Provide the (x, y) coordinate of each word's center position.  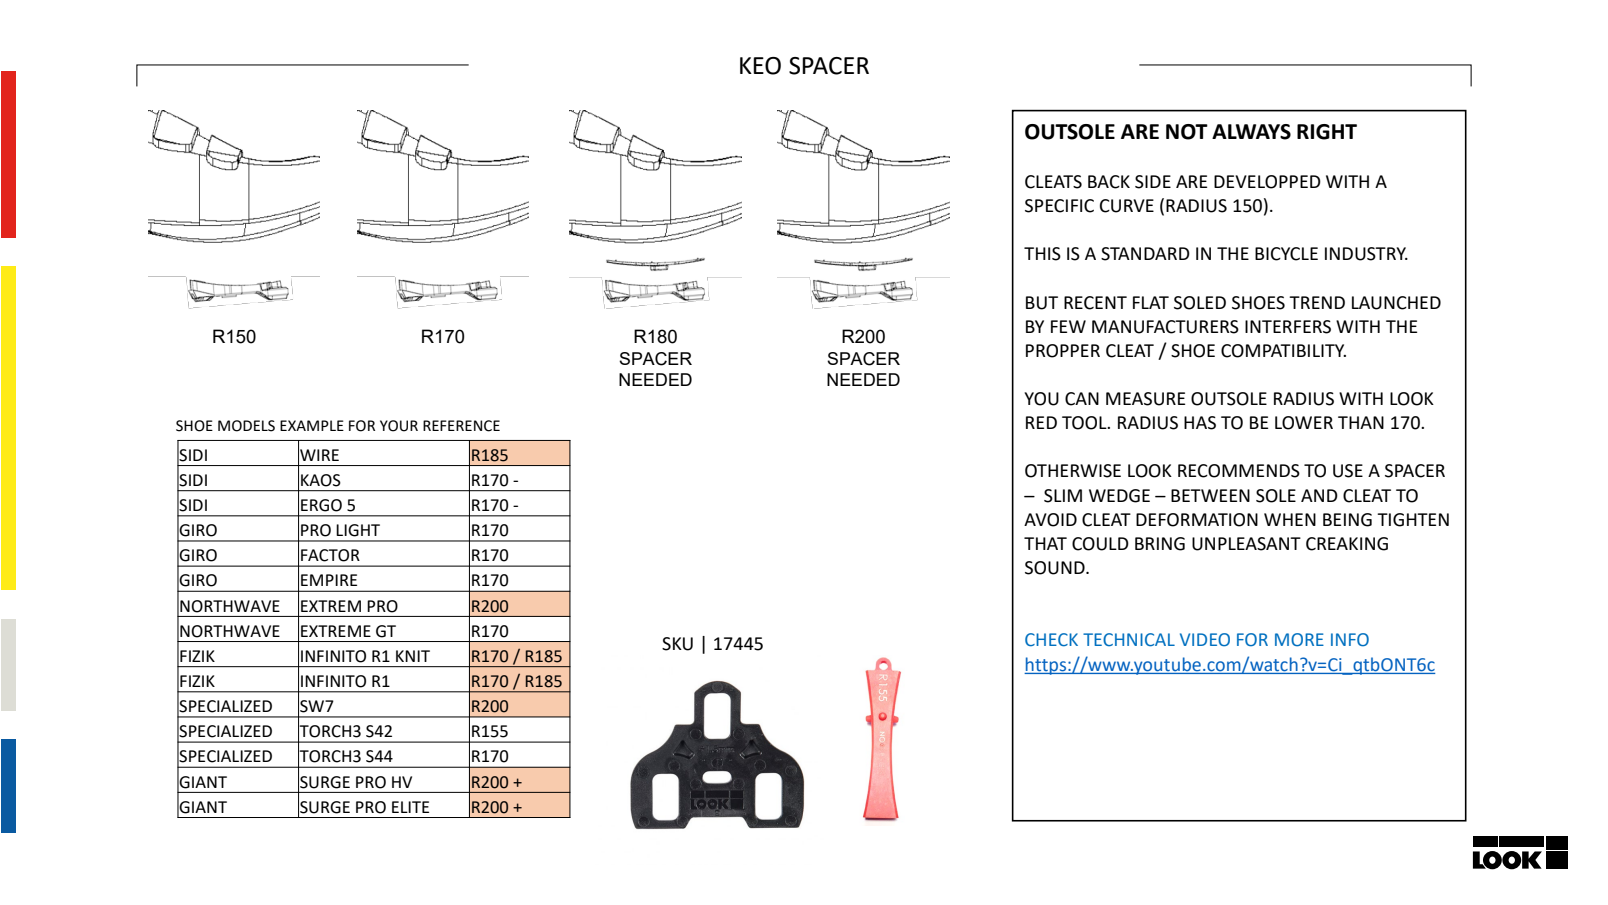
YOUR (399, 426)
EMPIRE (329, 580)
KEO (760, 66)
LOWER (1304, 423)
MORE (1299, 640)
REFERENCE (461, 426)
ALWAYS (1251, 132)
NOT (1187, 132)
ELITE (410, 807)
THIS (1042, 254)
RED (1041, 422)
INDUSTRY (1366, 254)
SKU (677, 644)
